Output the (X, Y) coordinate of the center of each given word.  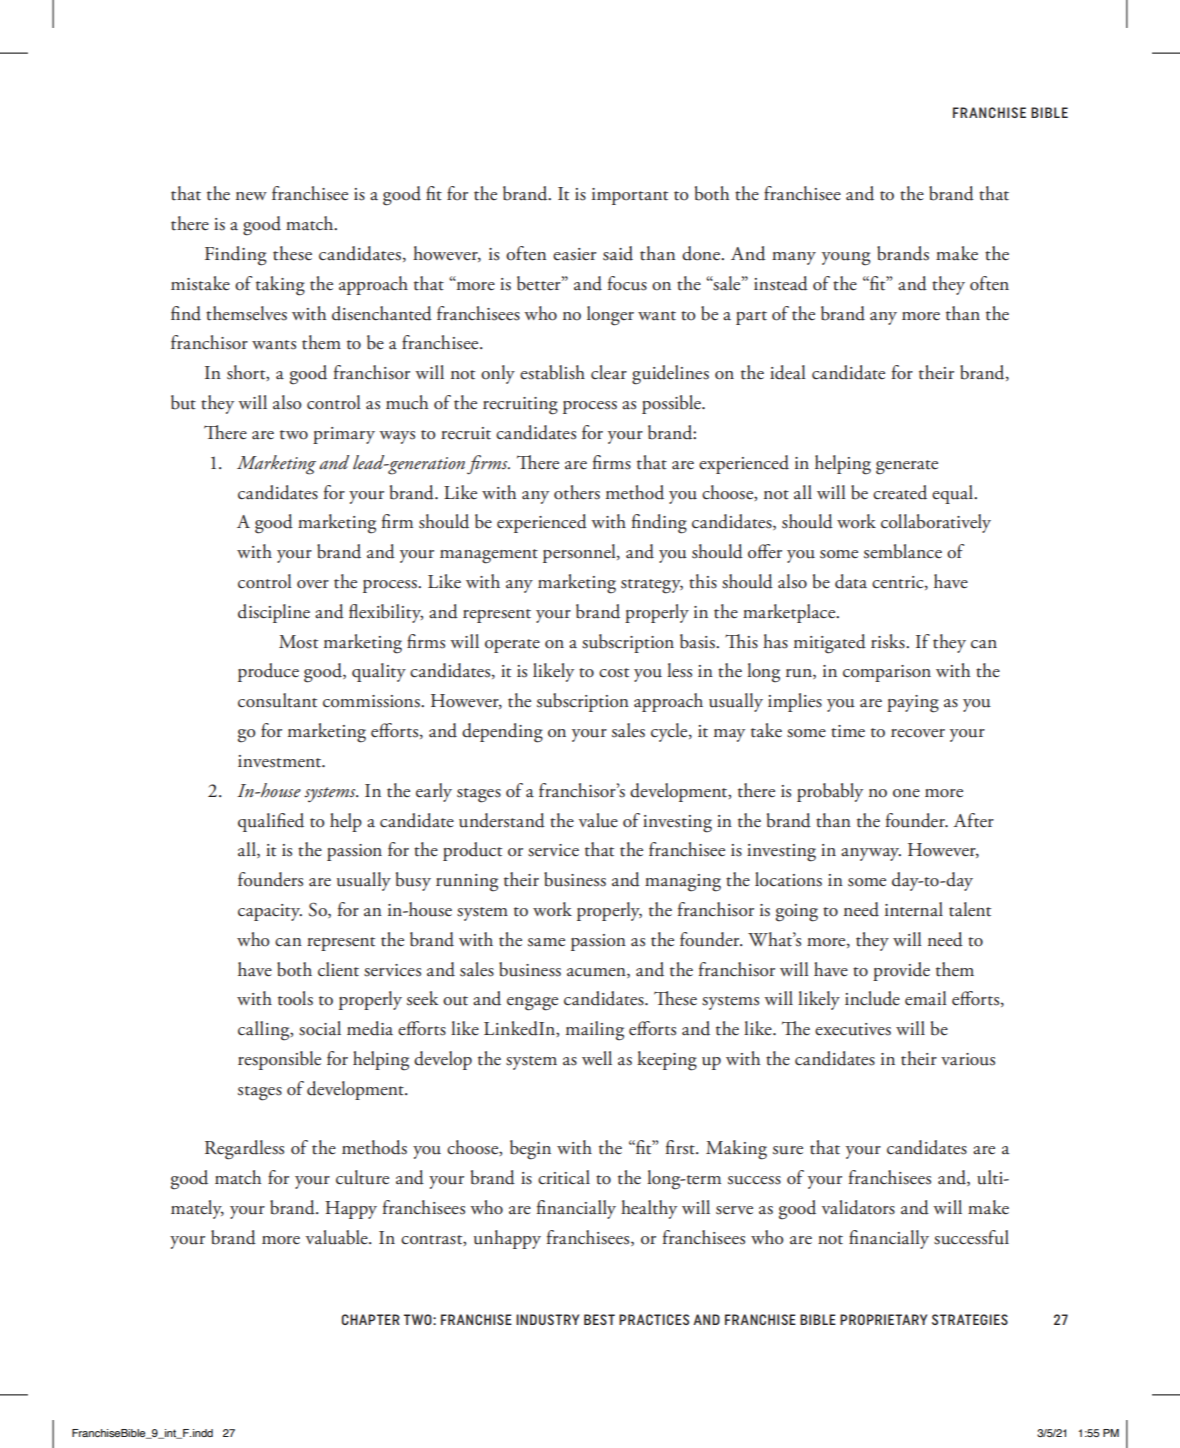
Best (599, 1319)
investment (281, 761)
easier (575, 254)
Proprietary (883, 1319)
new (251, 196)
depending (502, 733)
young (846, 259)
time (848, 731)
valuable (338, 1237)
